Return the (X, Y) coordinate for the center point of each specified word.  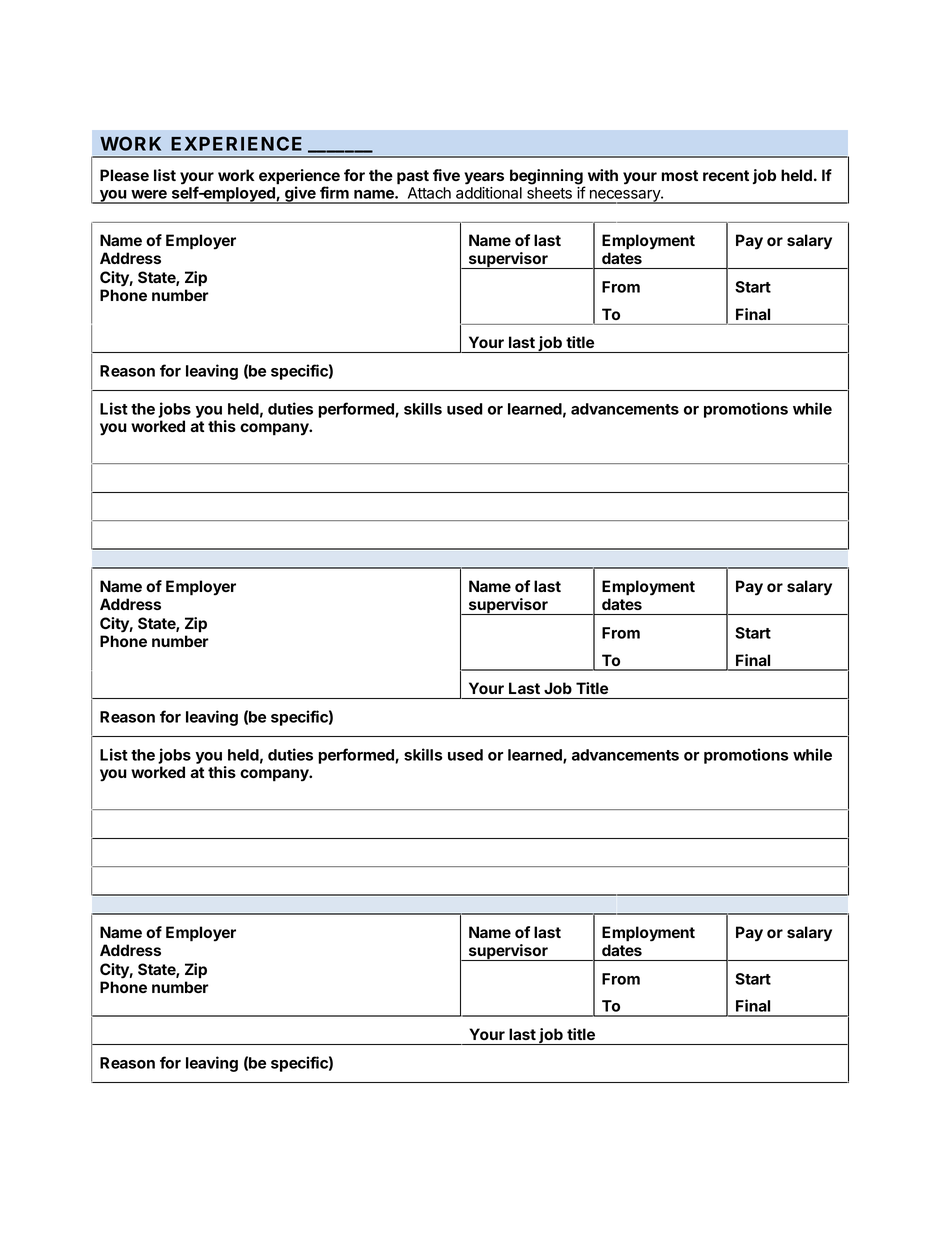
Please (124, 175)
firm (334, 192)
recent (726, 175)
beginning (547, 178)
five (446, 175)
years (484, 178)
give (300, 195)
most (679, 175)
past (413, 177)
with (603, 175)
